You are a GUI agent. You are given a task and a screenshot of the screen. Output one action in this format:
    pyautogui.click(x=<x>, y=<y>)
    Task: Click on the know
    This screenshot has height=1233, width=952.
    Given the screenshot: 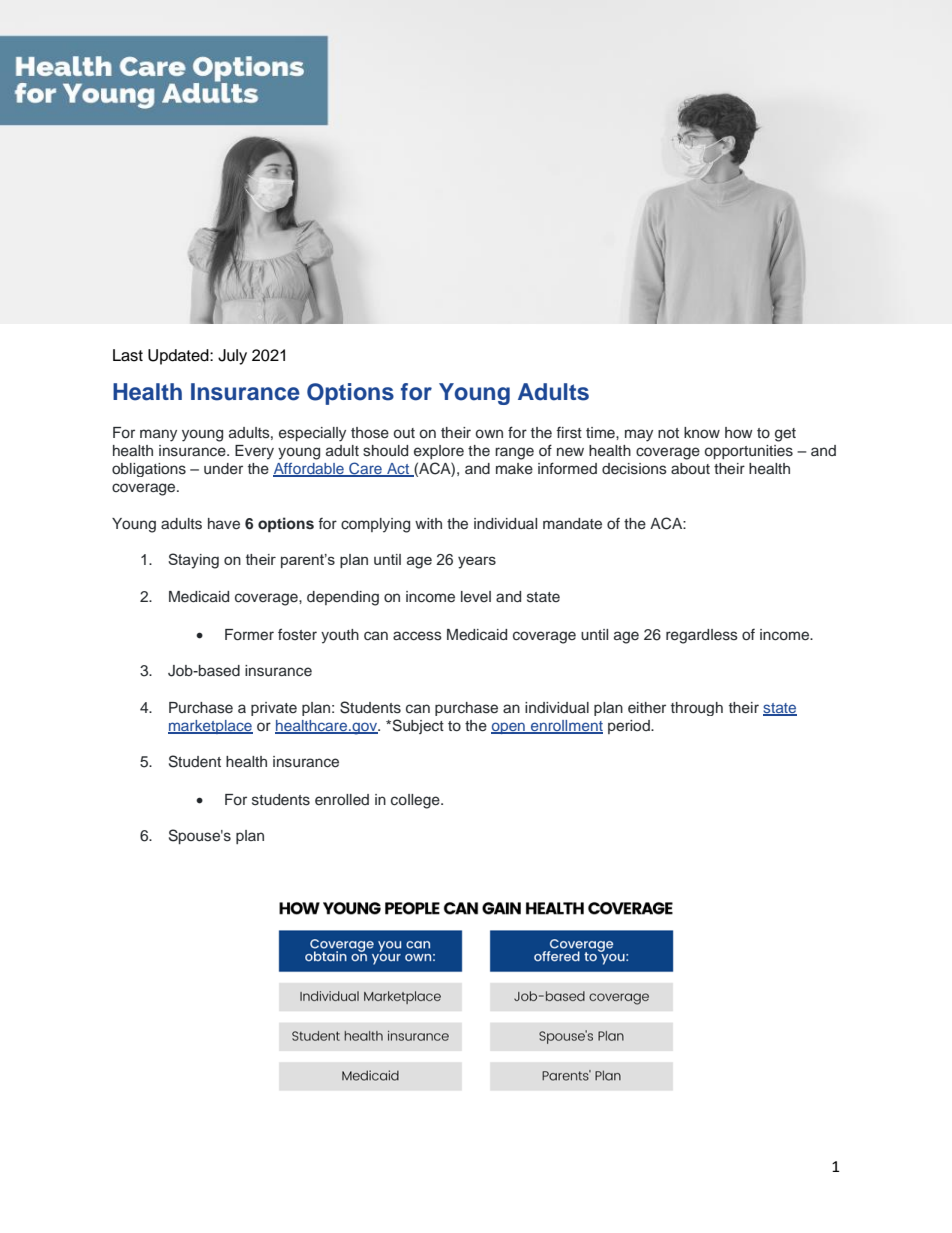 What is the action you would take?
    pyautogui.click(x=702, y=432)
